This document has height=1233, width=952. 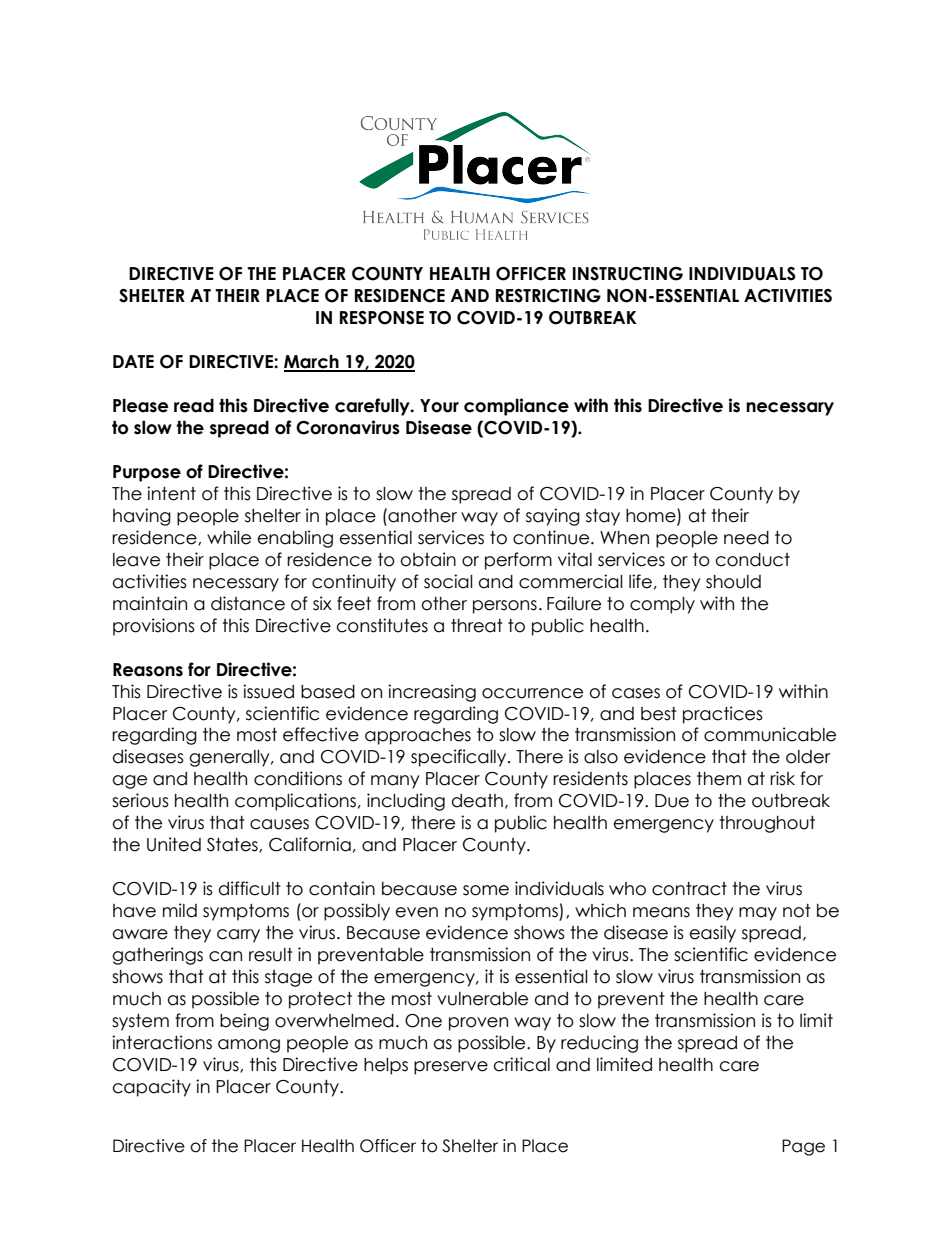 I want to click on RESTRICTING, so click(x=548, y=296).
